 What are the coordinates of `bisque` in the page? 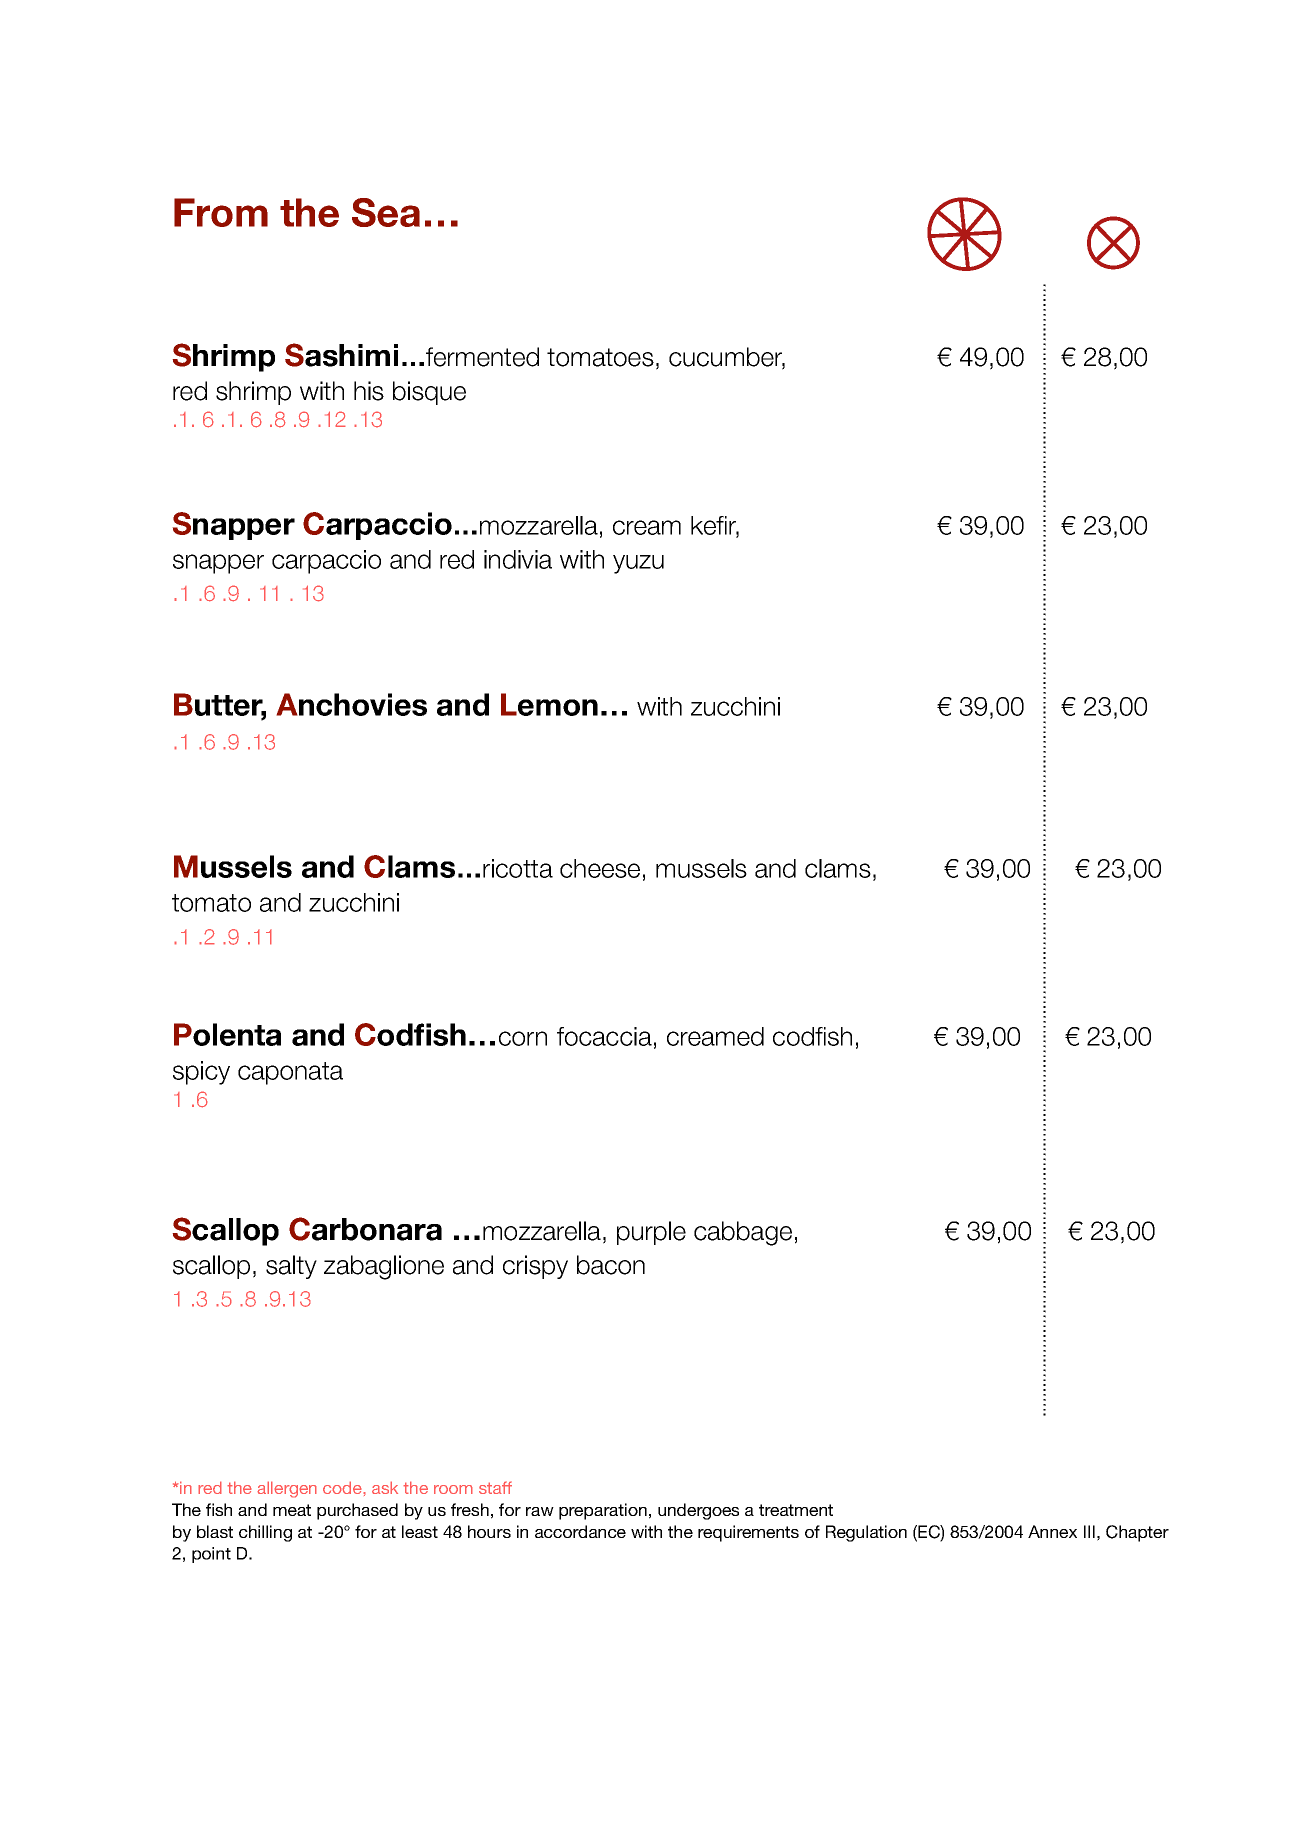 It's located at (429, 393).
